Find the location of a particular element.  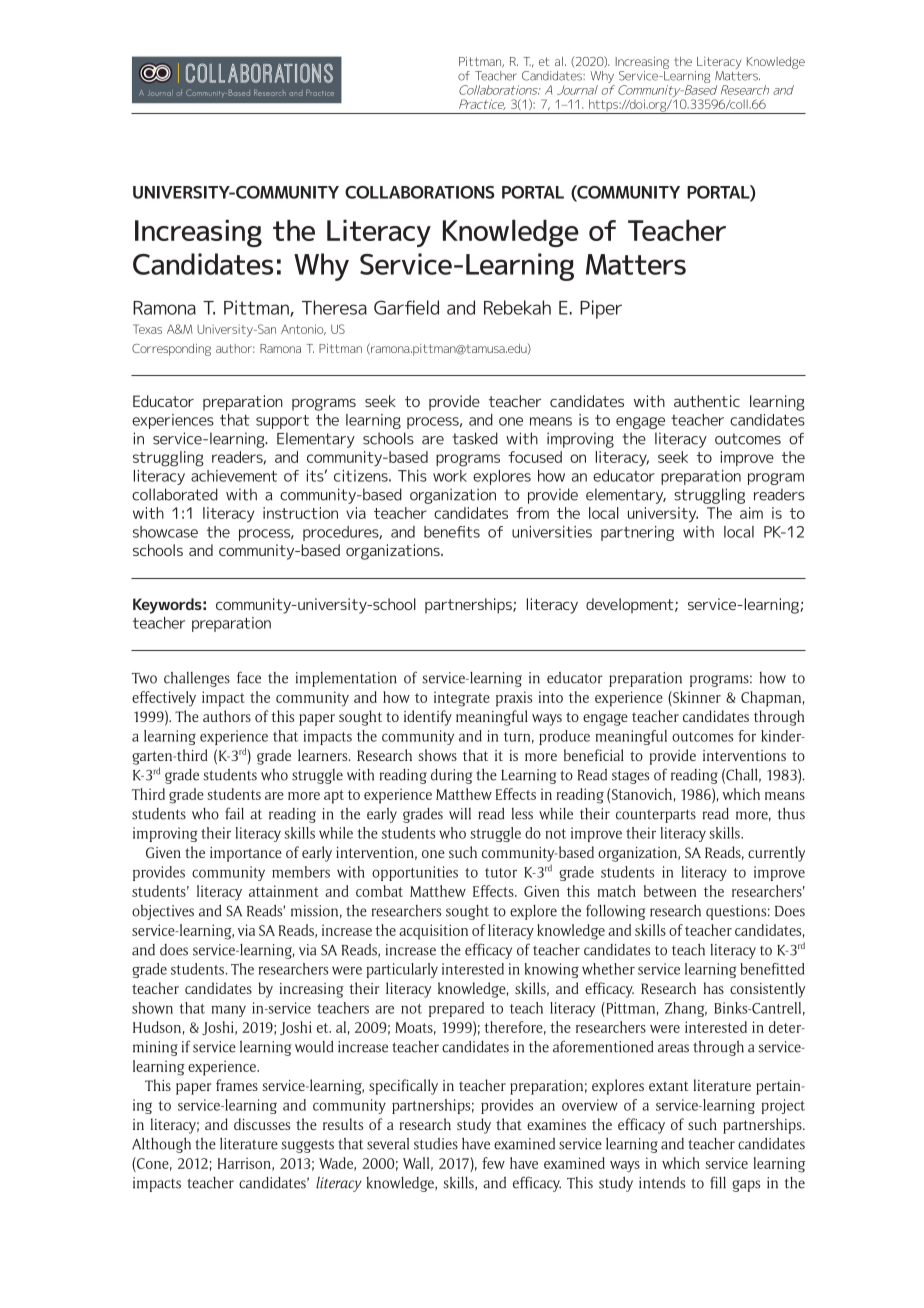

Corresponding is located at coordinates (171, 350).
